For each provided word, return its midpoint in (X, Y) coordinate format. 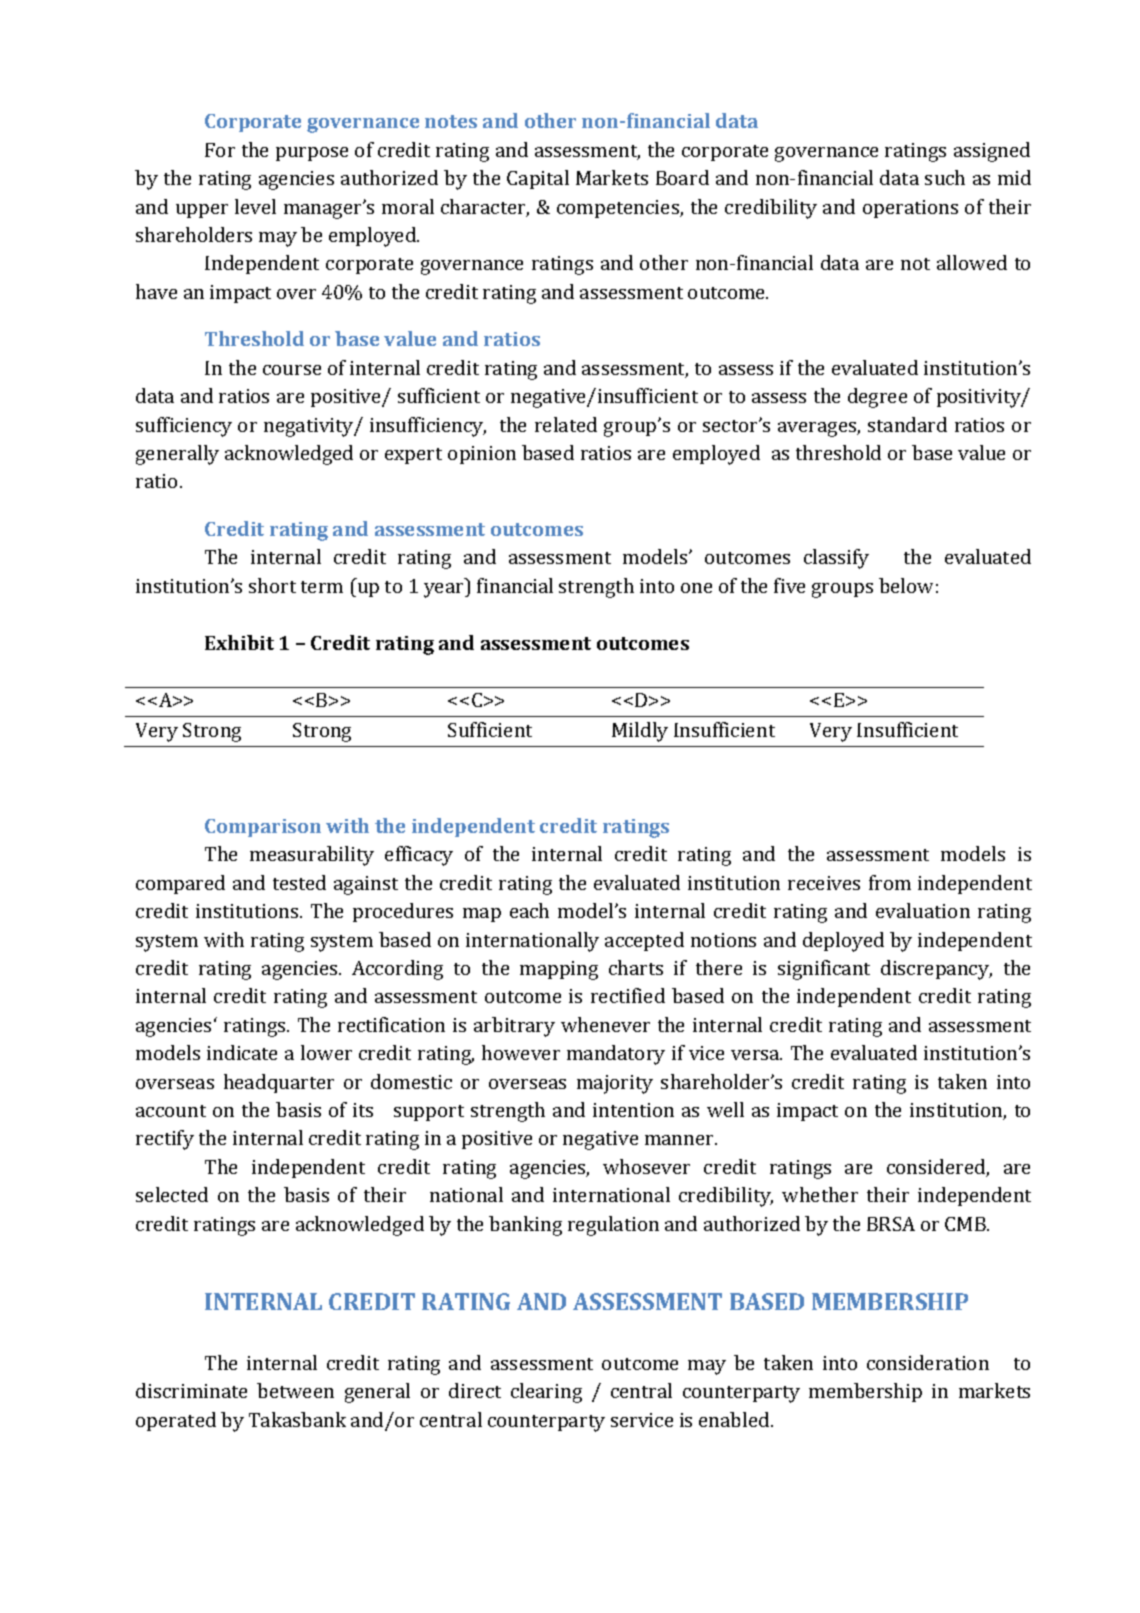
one (696, 588)
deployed (843, 942)
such (945, 177)
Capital (538, 179)
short (272, 585)
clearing (546, 1393)
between (295, 1390)
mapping (559, 970)
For (220, 150)
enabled (735, 1419)
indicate (242, 1052)
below (906, 585)
